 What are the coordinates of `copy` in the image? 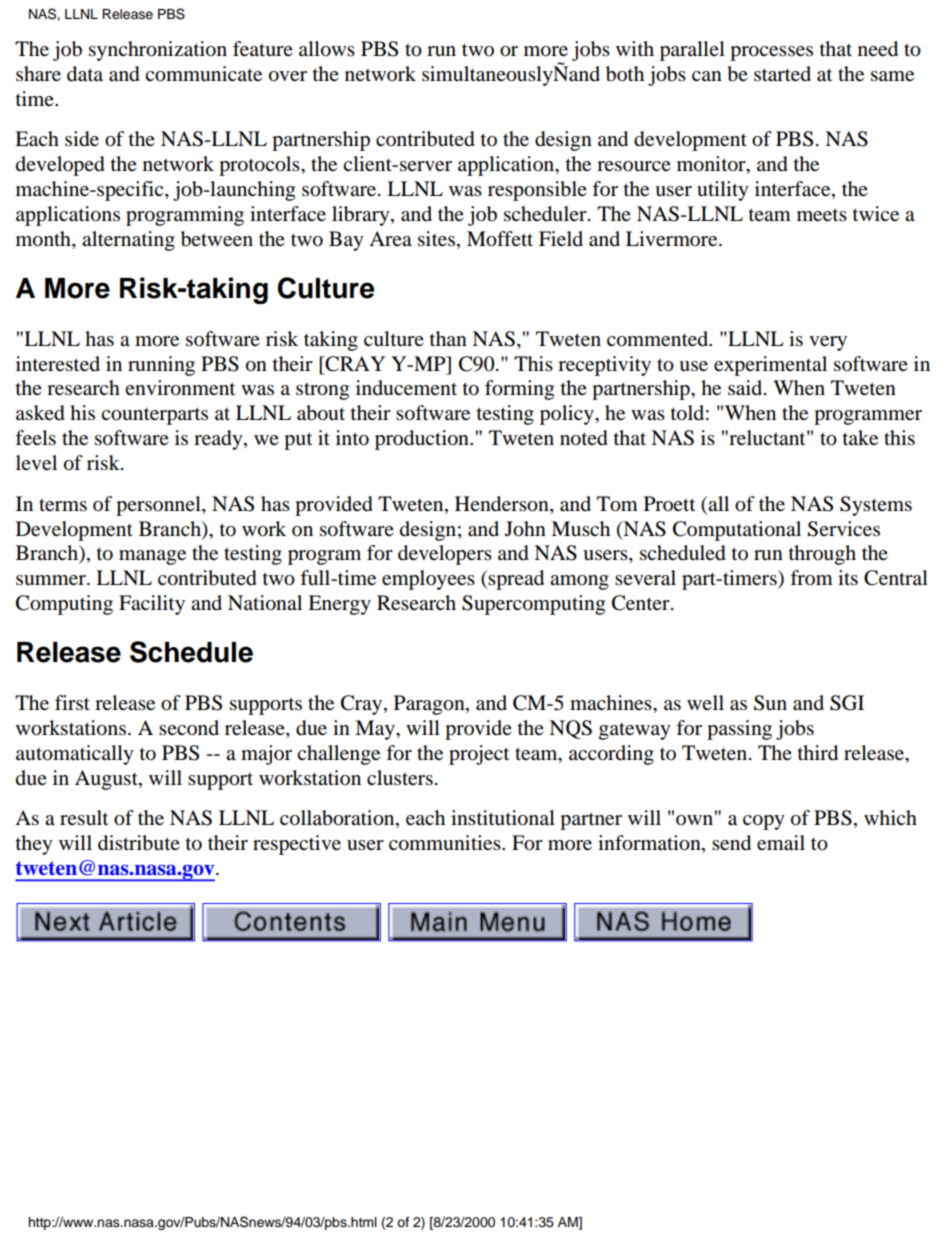 It's located at (764, 822).
